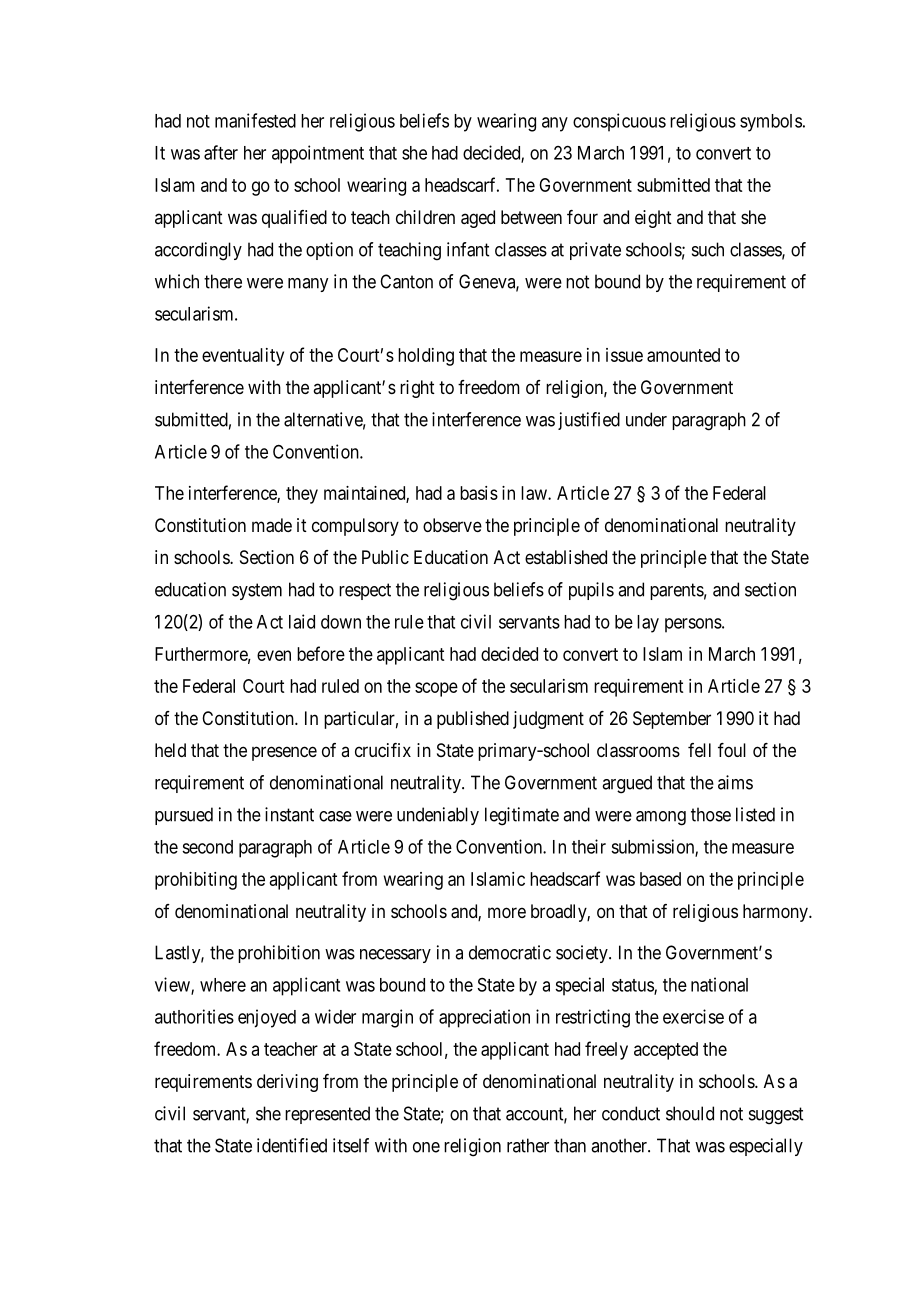  What do you see at coordinates (289, 814) in the image?
I see `instant` at bounding box center [289, 814].
